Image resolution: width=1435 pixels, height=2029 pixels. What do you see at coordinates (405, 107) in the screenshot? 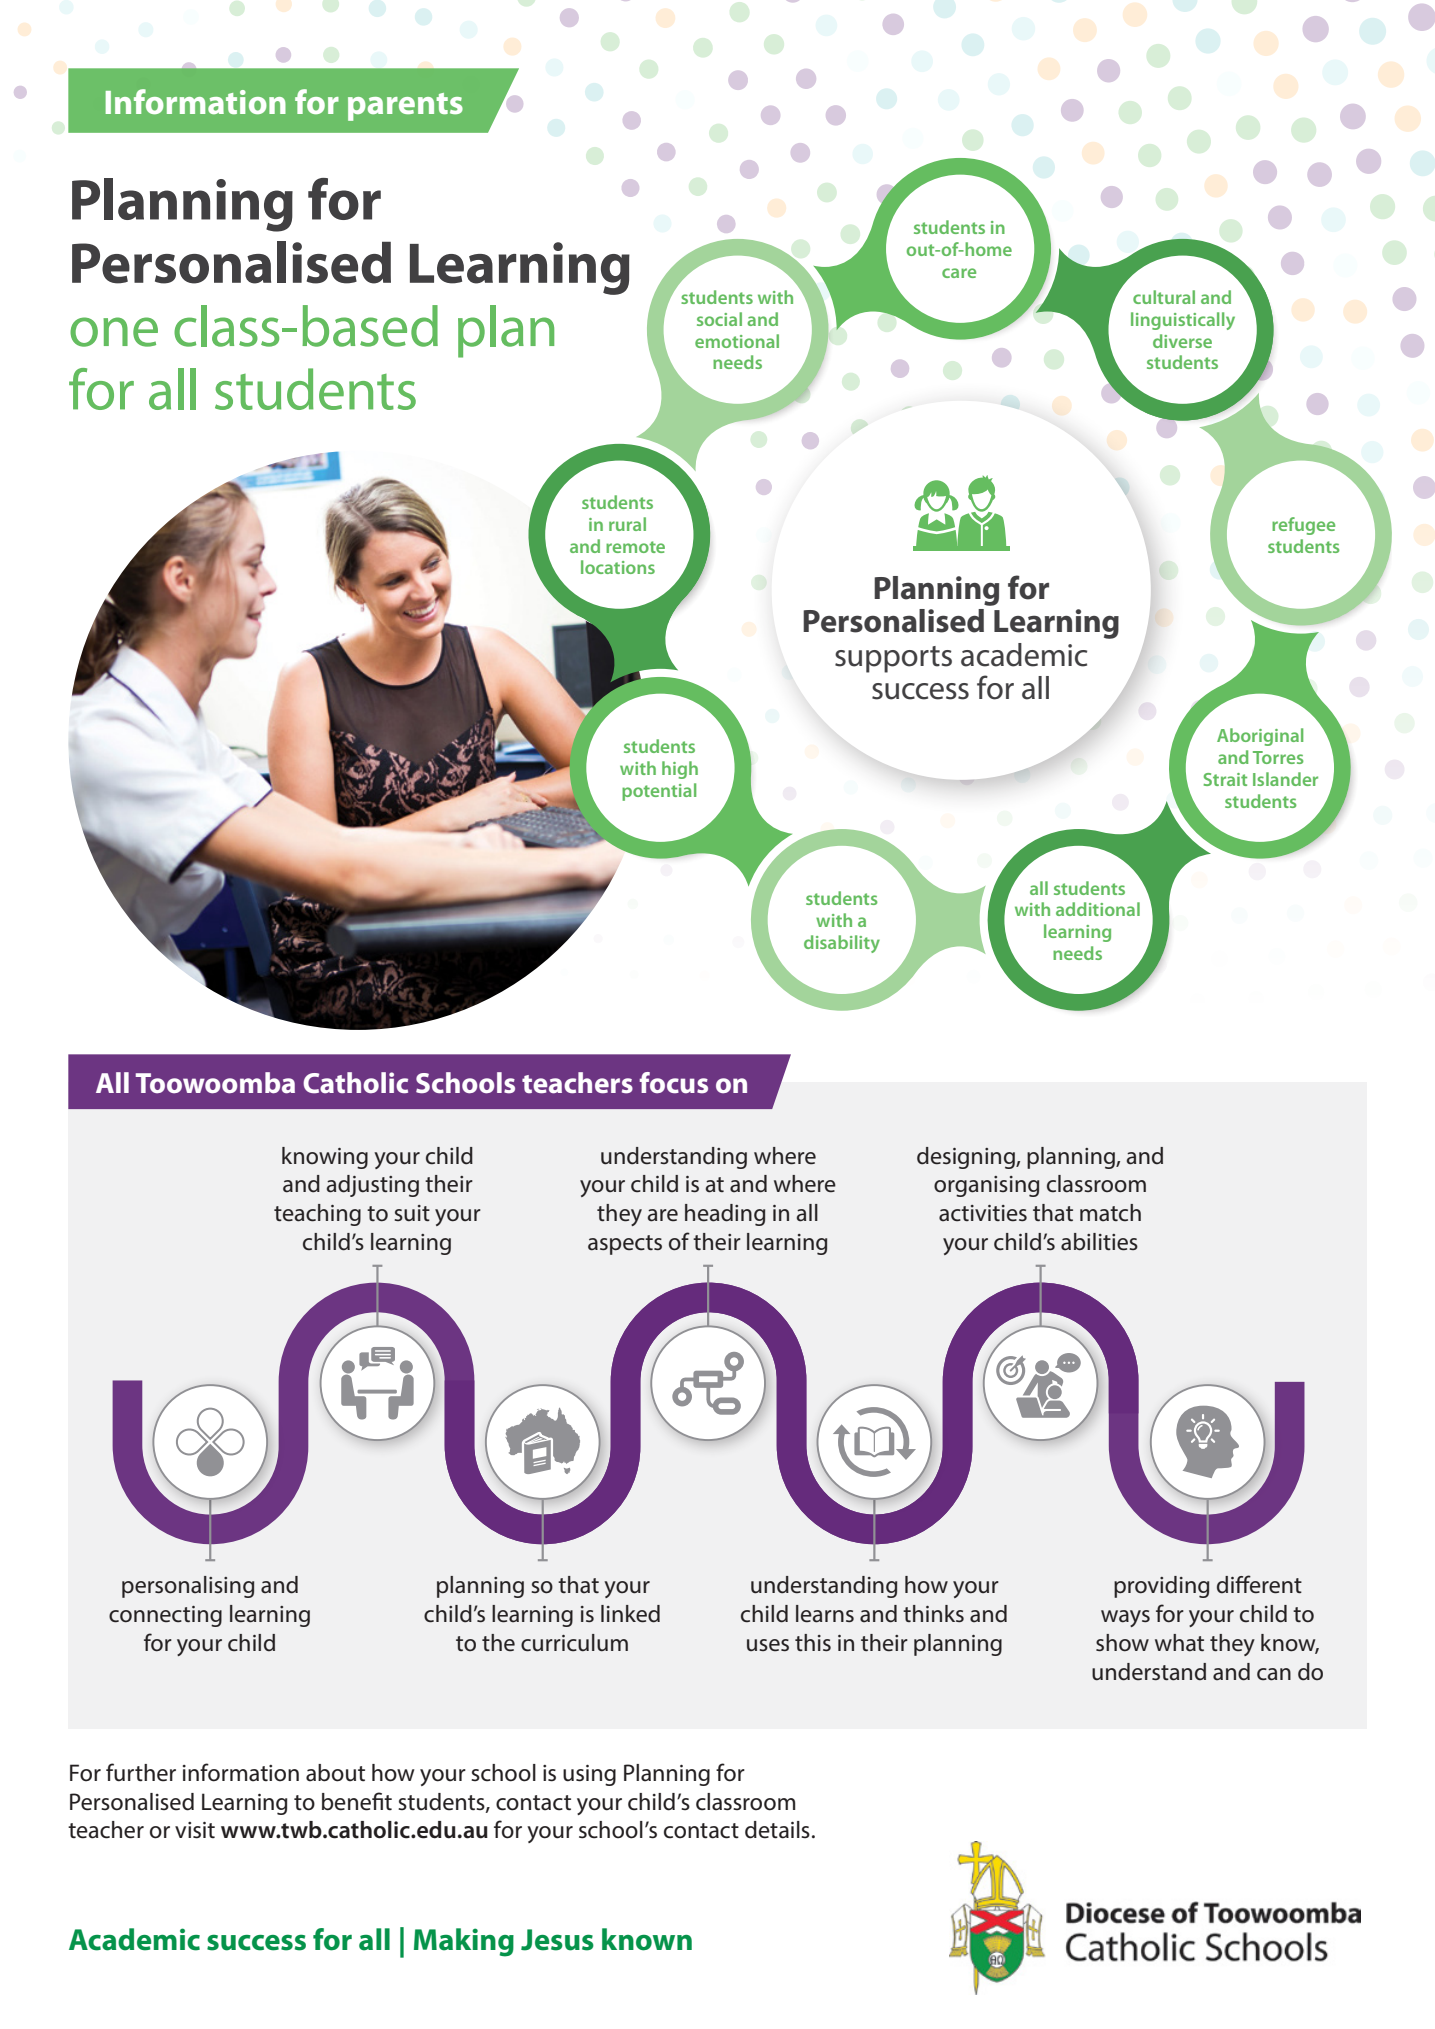
I see `parents` at bounding box center [405, 107].
